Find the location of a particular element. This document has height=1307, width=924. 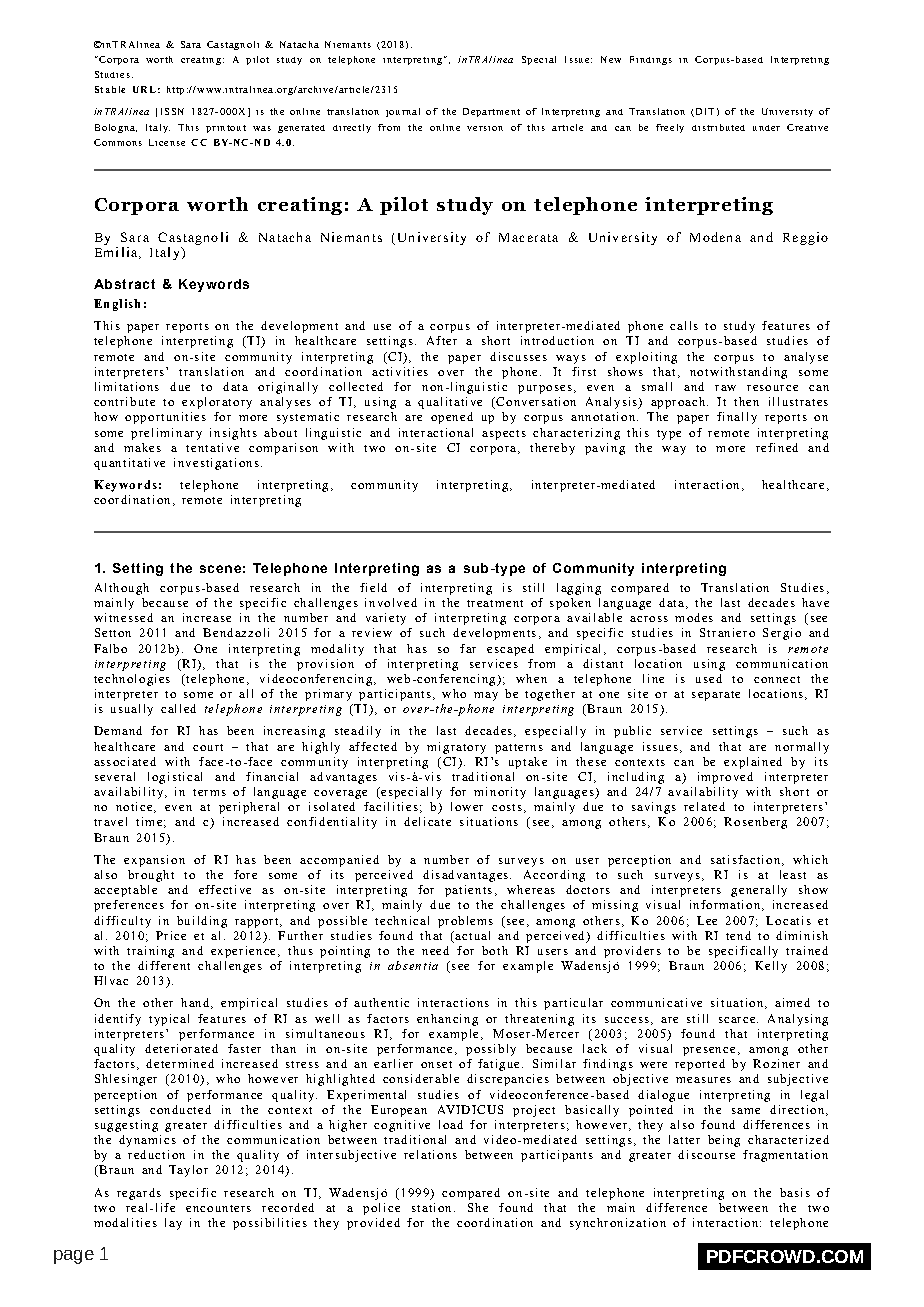

qualitative is located at coordinates (450, 403).
